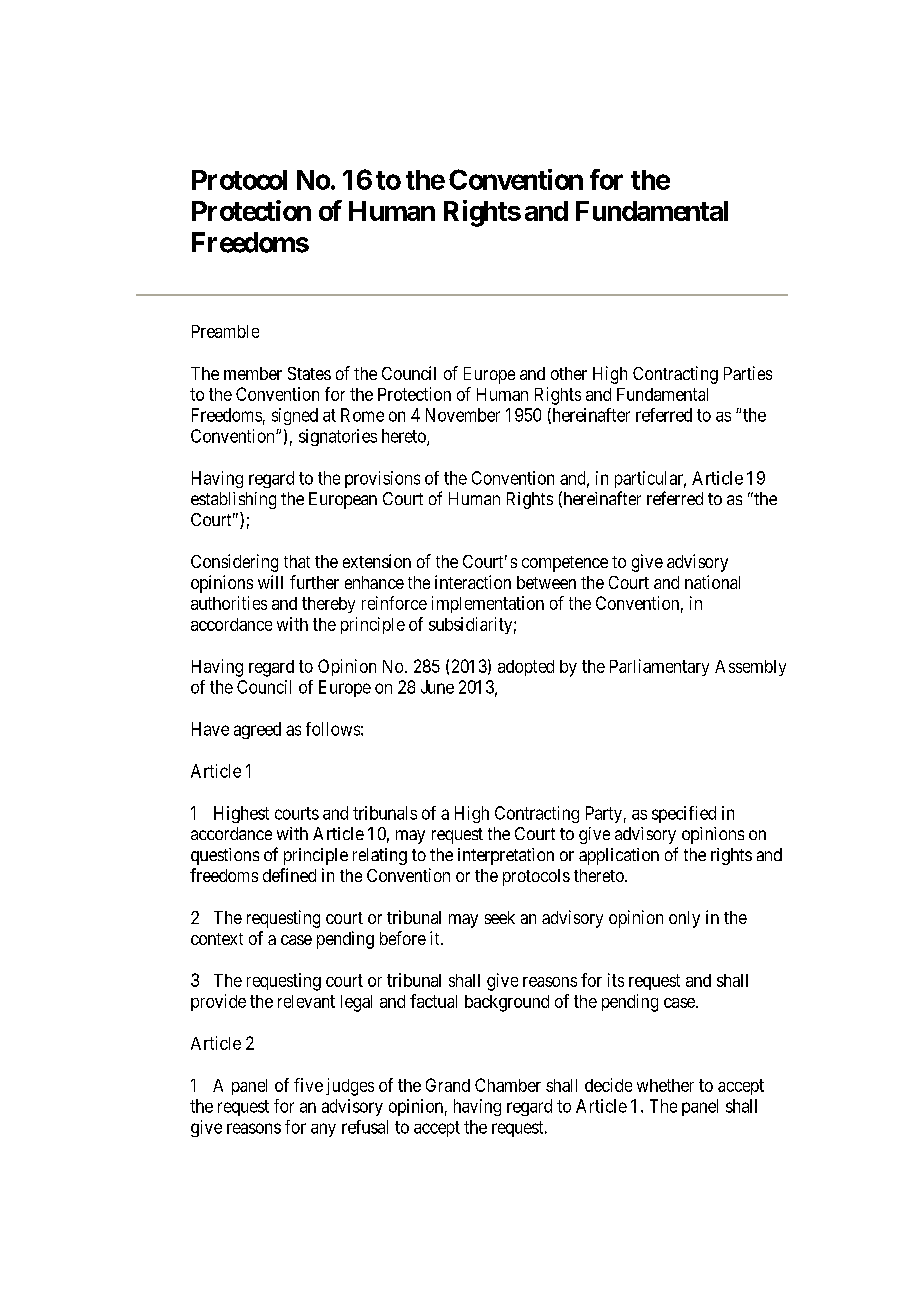 This image has width=924, height=1308. Describe the element at coordinates (308, 1085) in the image. I see `five` at that location.
